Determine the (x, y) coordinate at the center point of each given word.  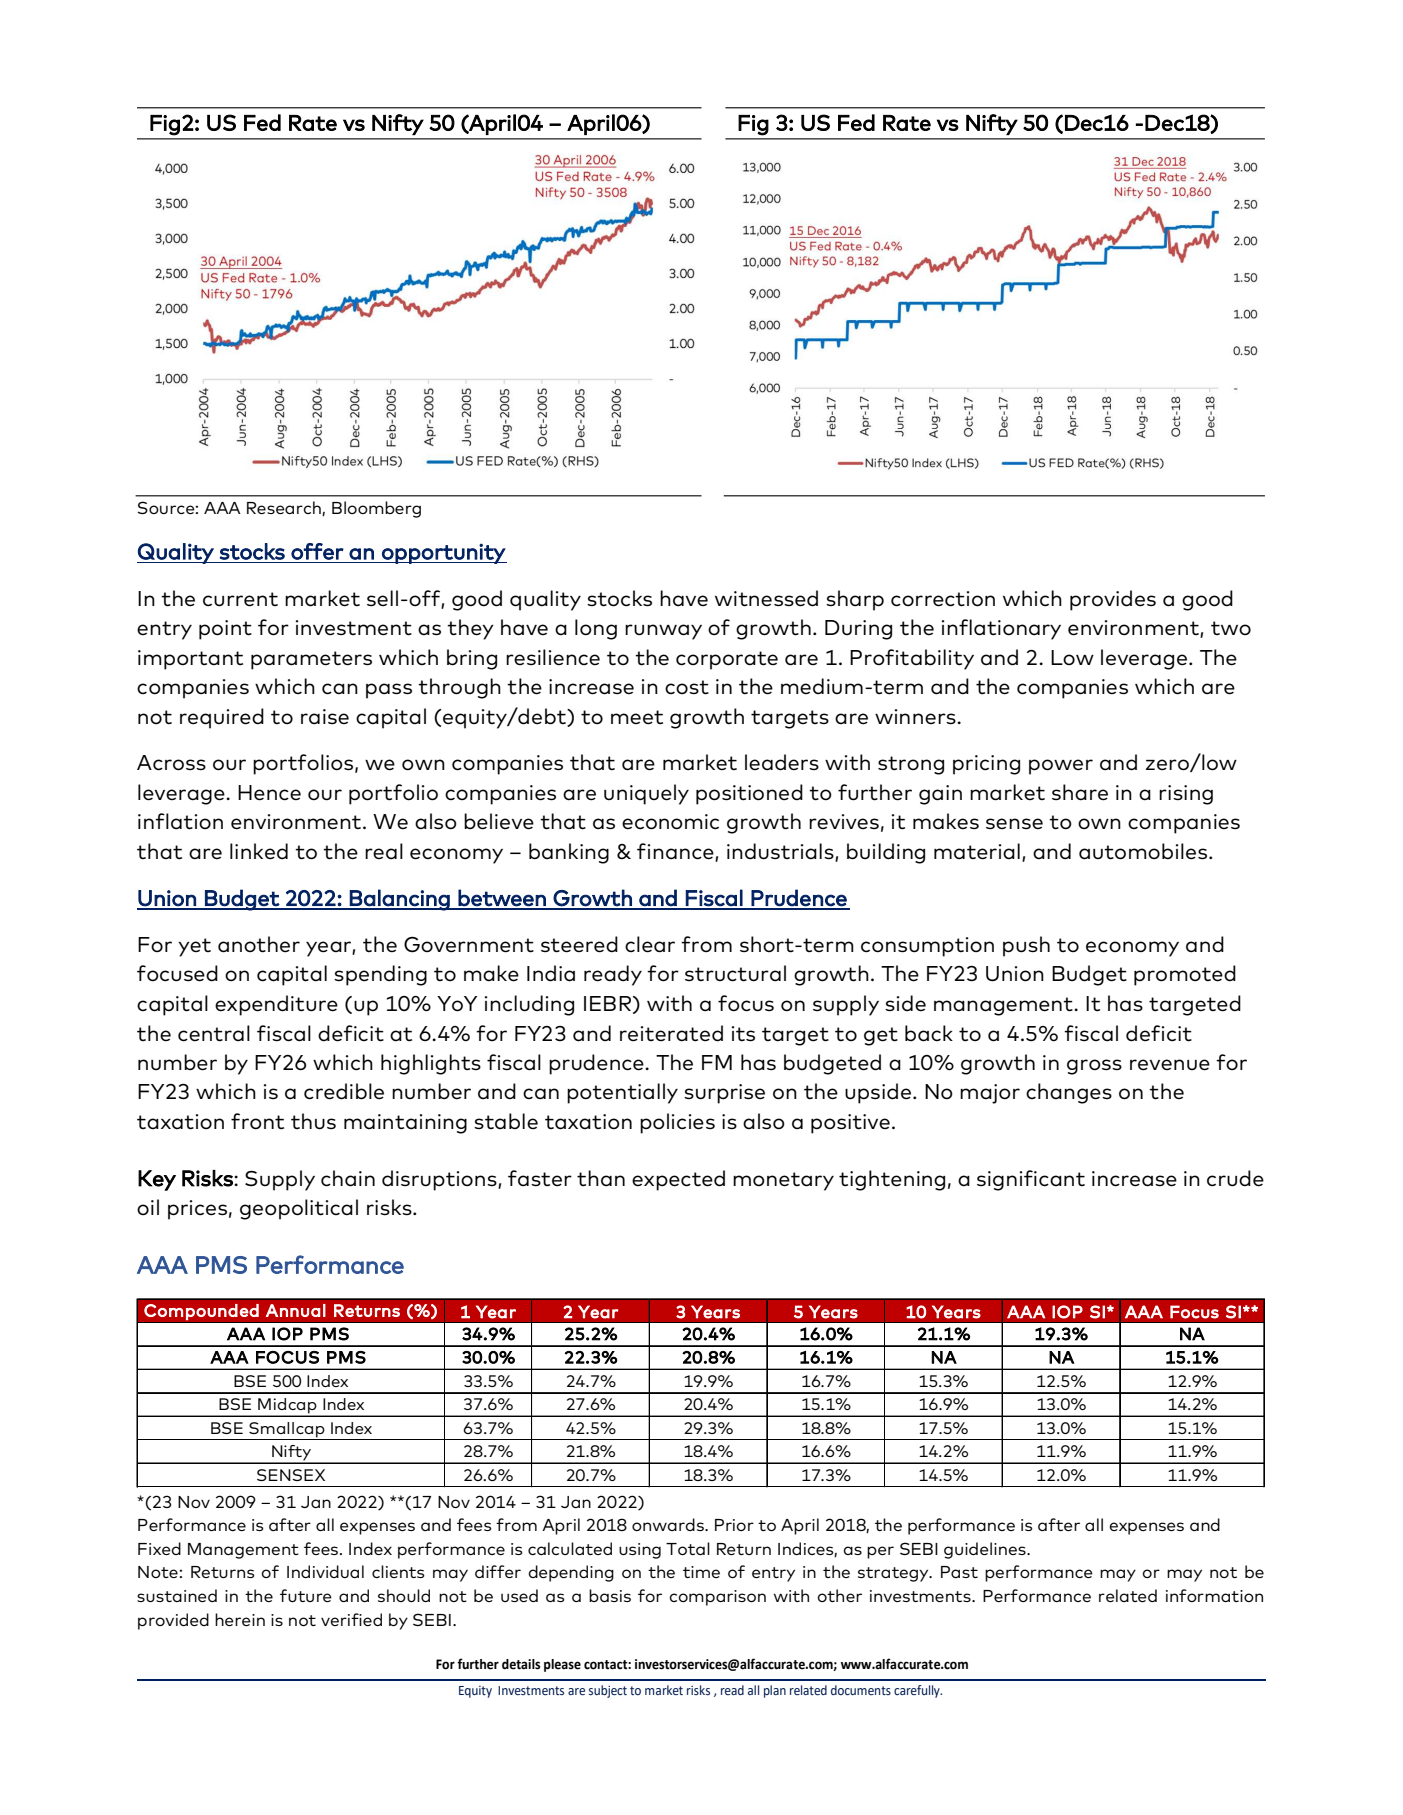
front (257, 1121)
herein (240, 1619)
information (1214, 1595)
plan (775, 1691)
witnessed (766, 598)
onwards (669, 1524)
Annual (296, 1310)
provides (1113, 600)
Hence (269, 793)
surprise (724, 1094)
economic (670, 822)
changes (1069, 1093)
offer (317, 551)
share (1080, 792)
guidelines (986, 1550)
